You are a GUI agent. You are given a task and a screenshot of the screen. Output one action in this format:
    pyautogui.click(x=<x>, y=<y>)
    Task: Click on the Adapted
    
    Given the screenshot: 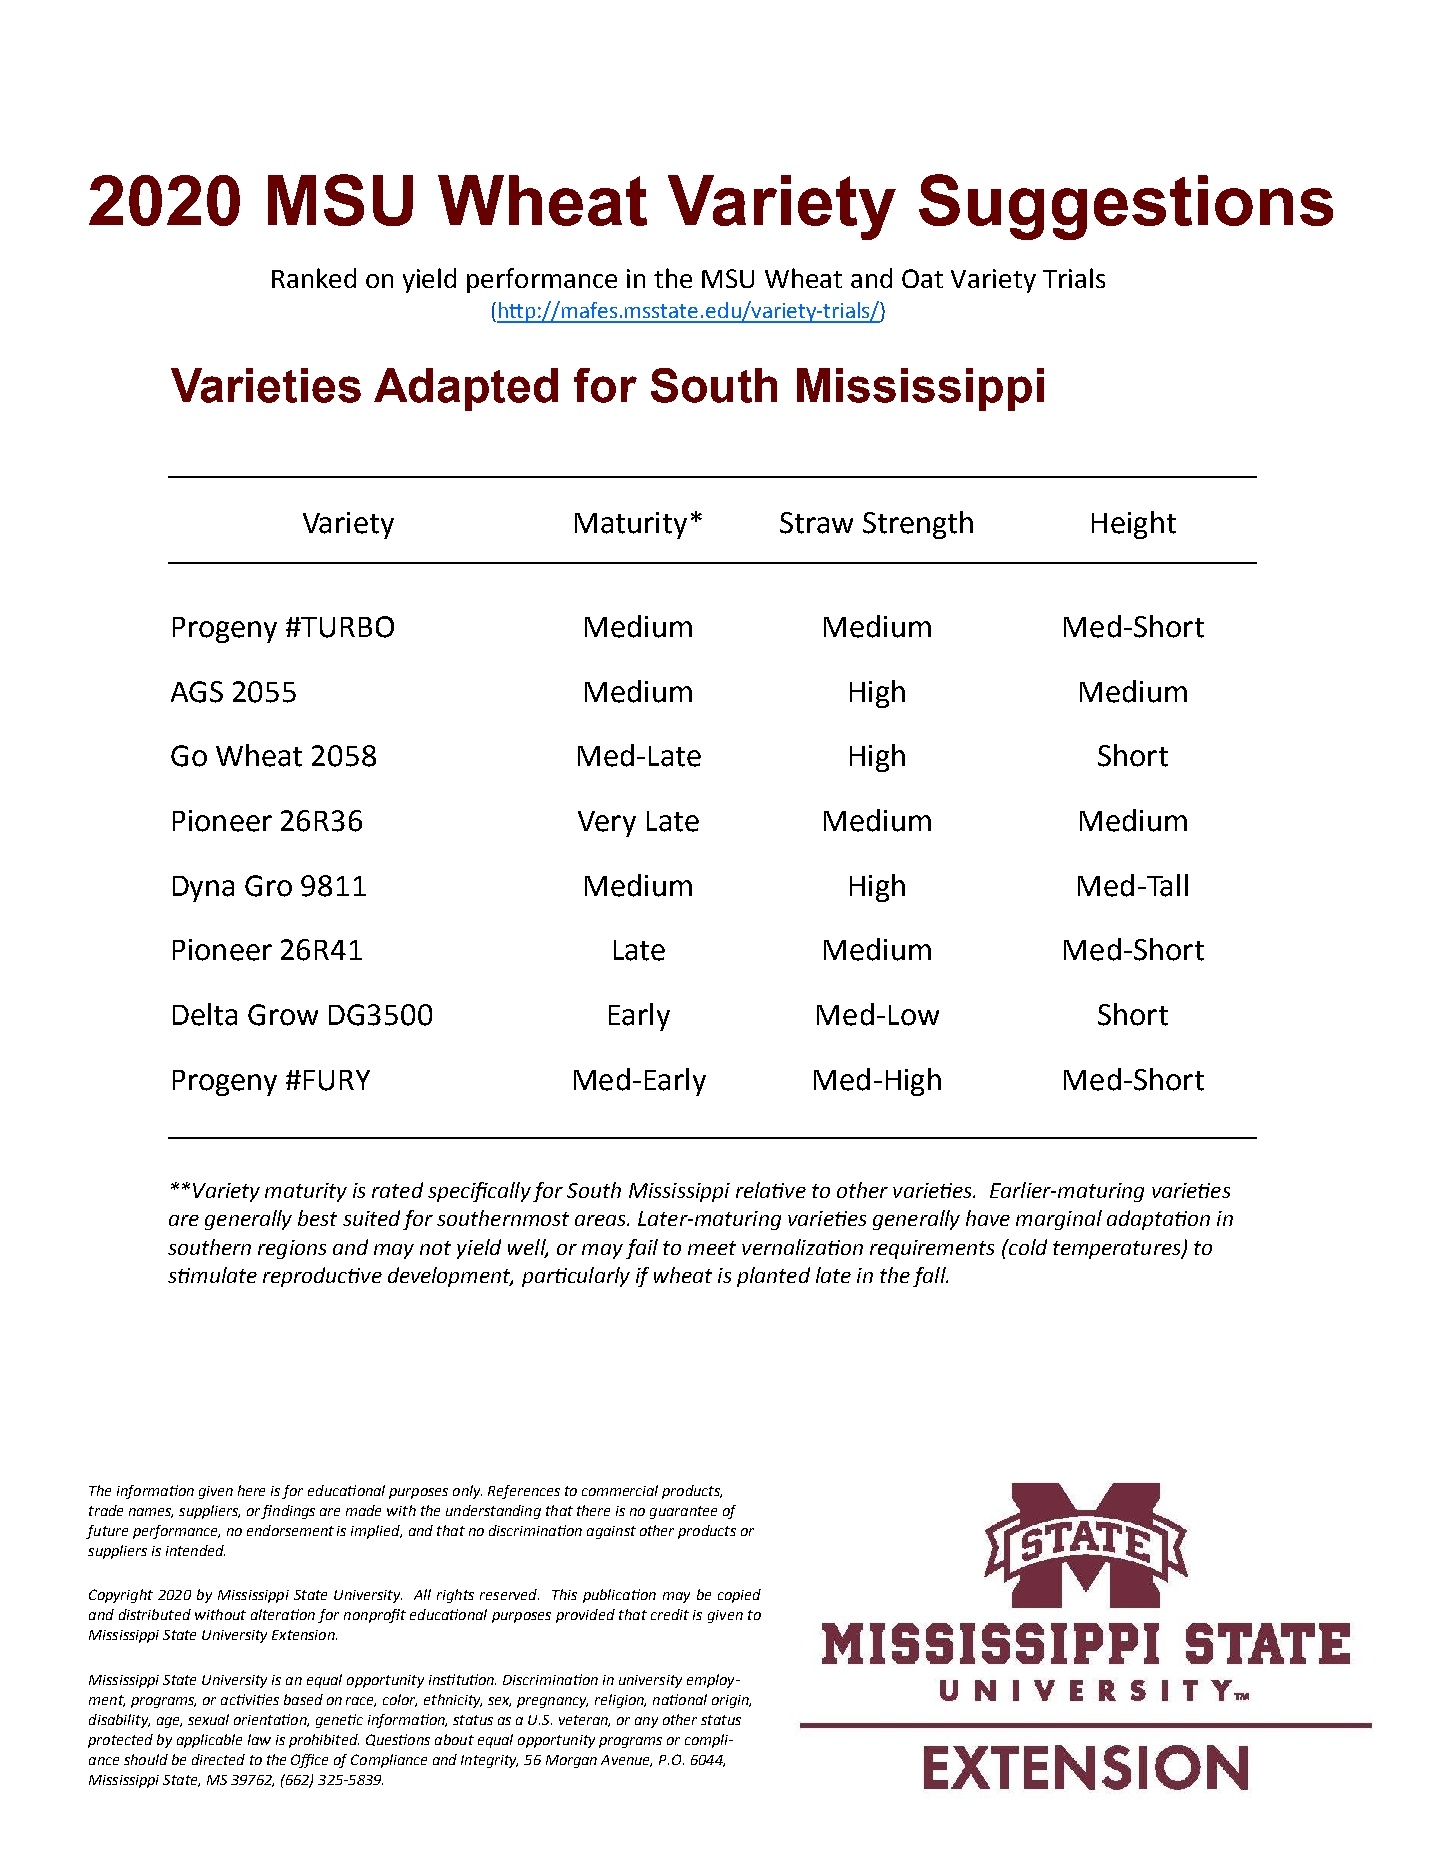 What is the action you would take?
    pyautogui.click(x=466, y=389)
